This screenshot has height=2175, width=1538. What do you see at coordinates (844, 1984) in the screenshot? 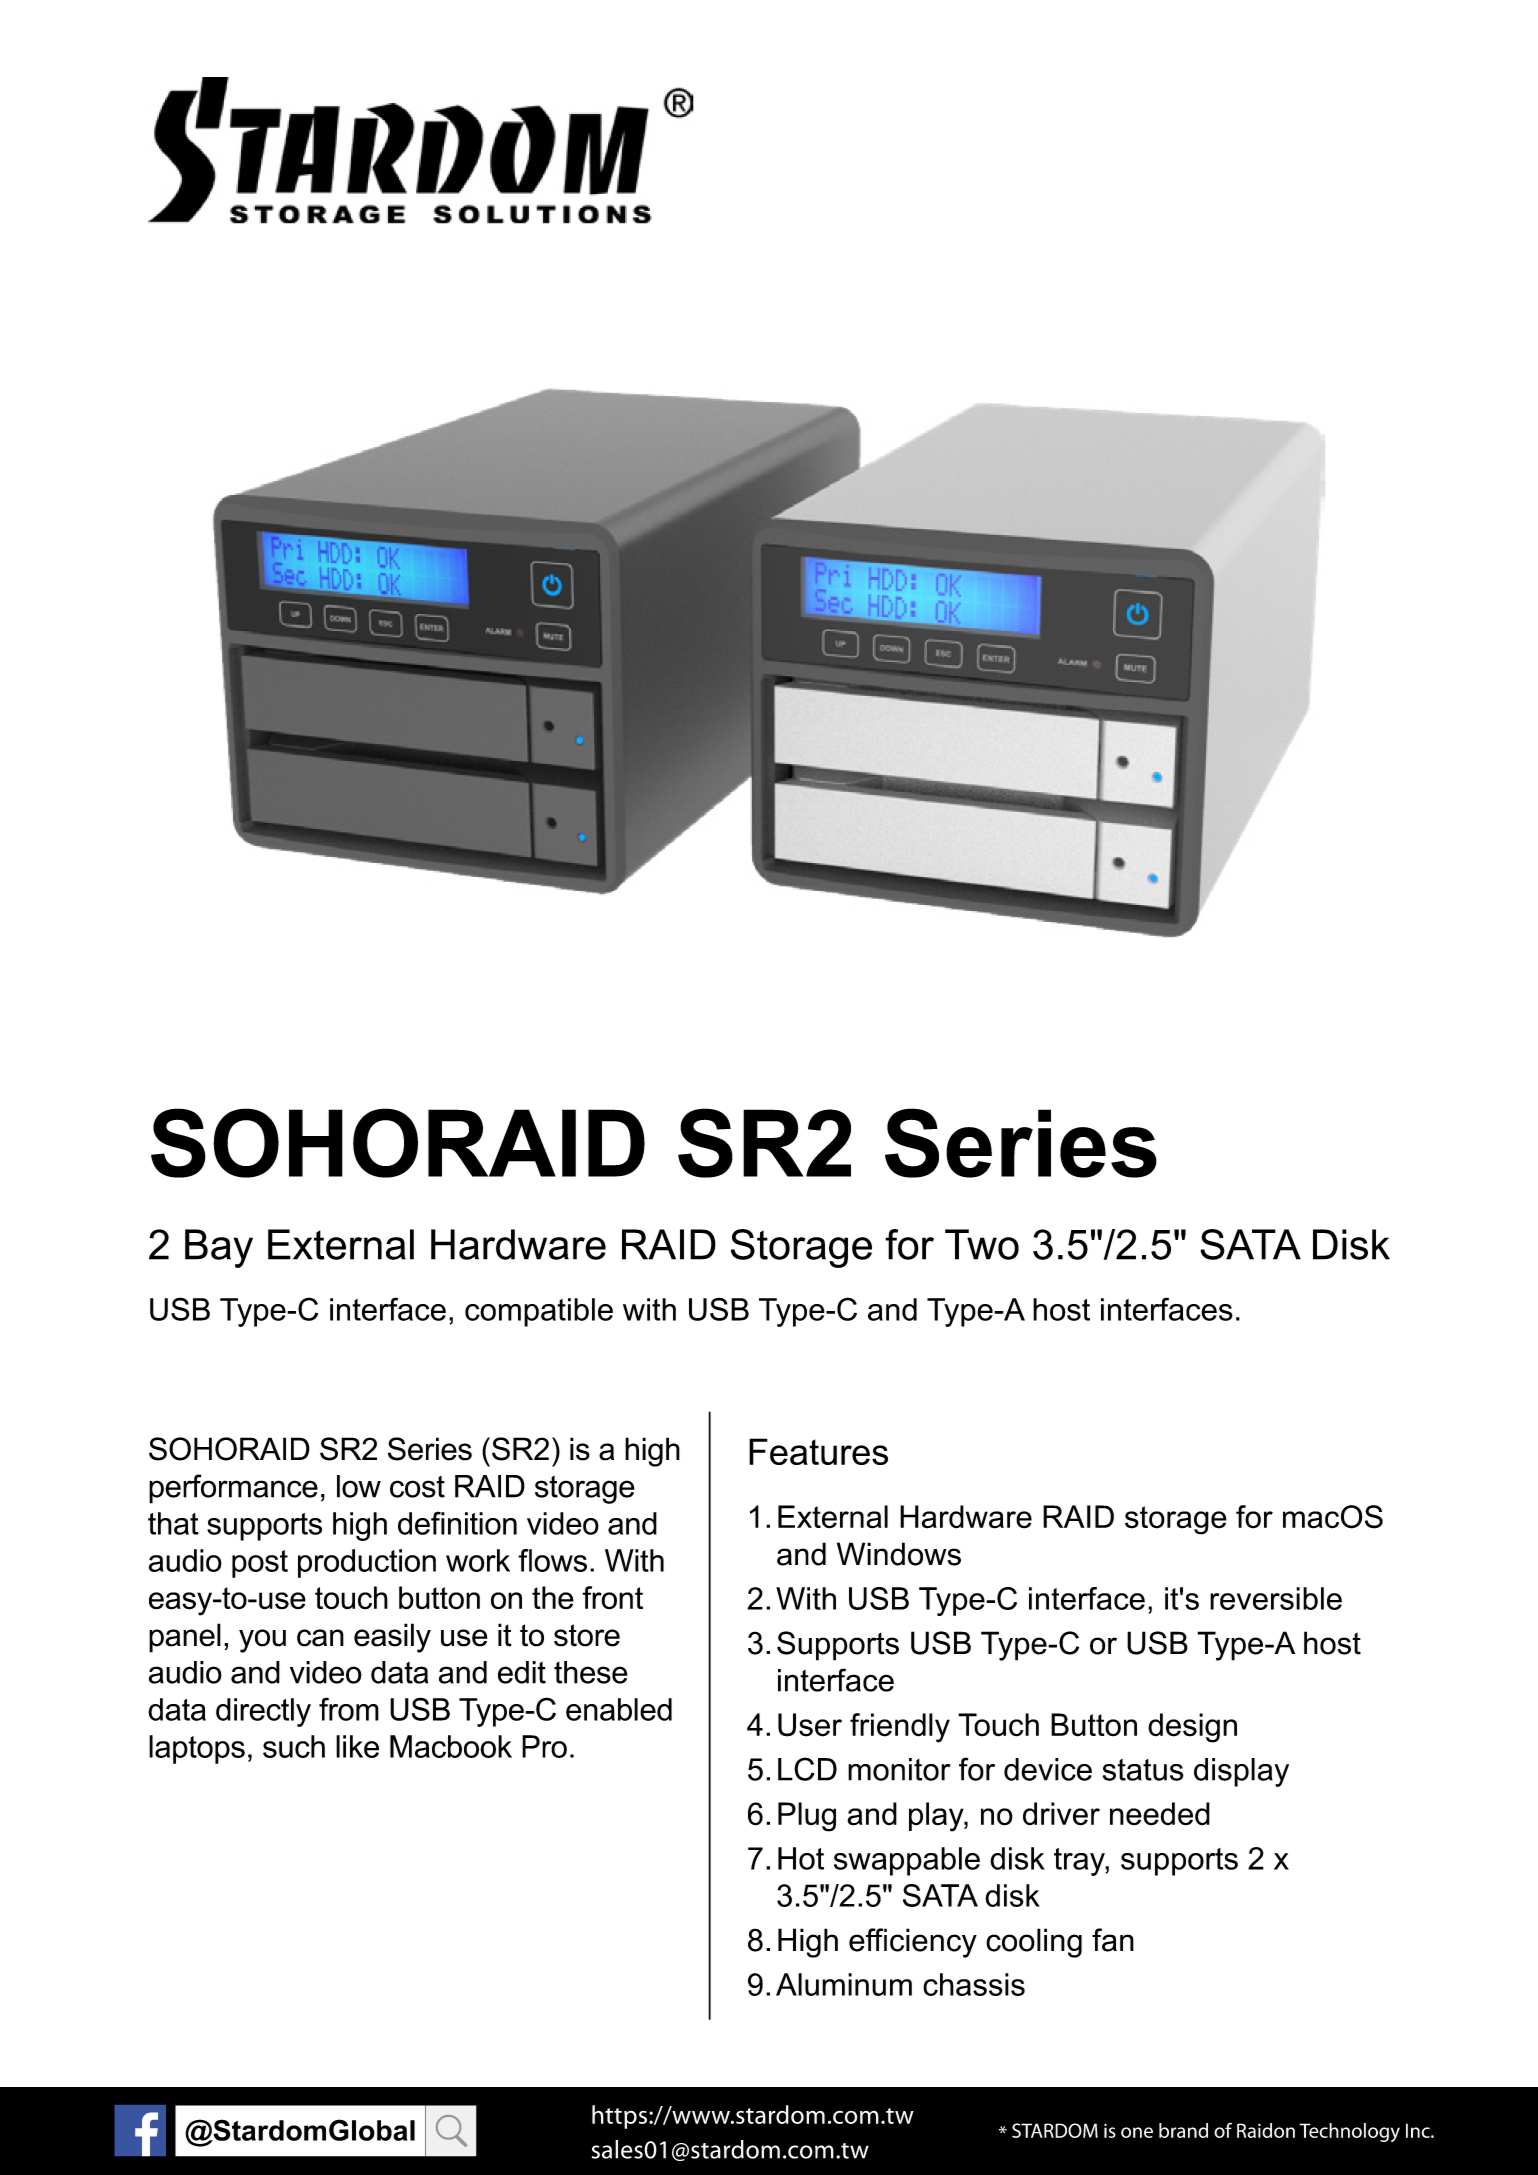
I see `Aluminum` at bounding box center [844, 1984].
